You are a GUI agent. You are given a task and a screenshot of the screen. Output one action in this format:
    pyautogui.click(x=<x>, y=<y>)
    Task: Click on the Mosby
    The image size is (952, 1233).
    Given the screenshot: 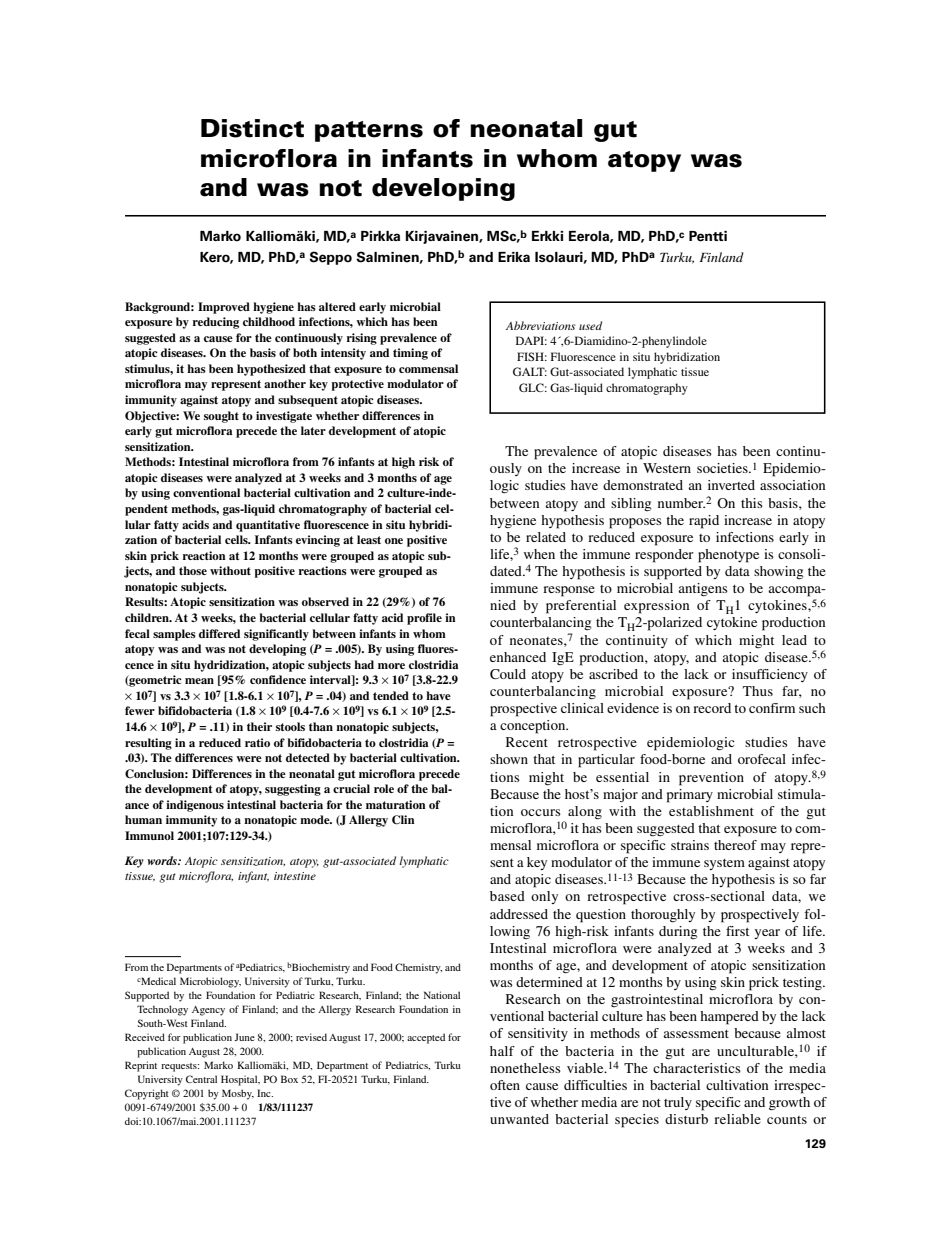 What is the action you would take?
    pyautogui.click(x=238, y=1094)
